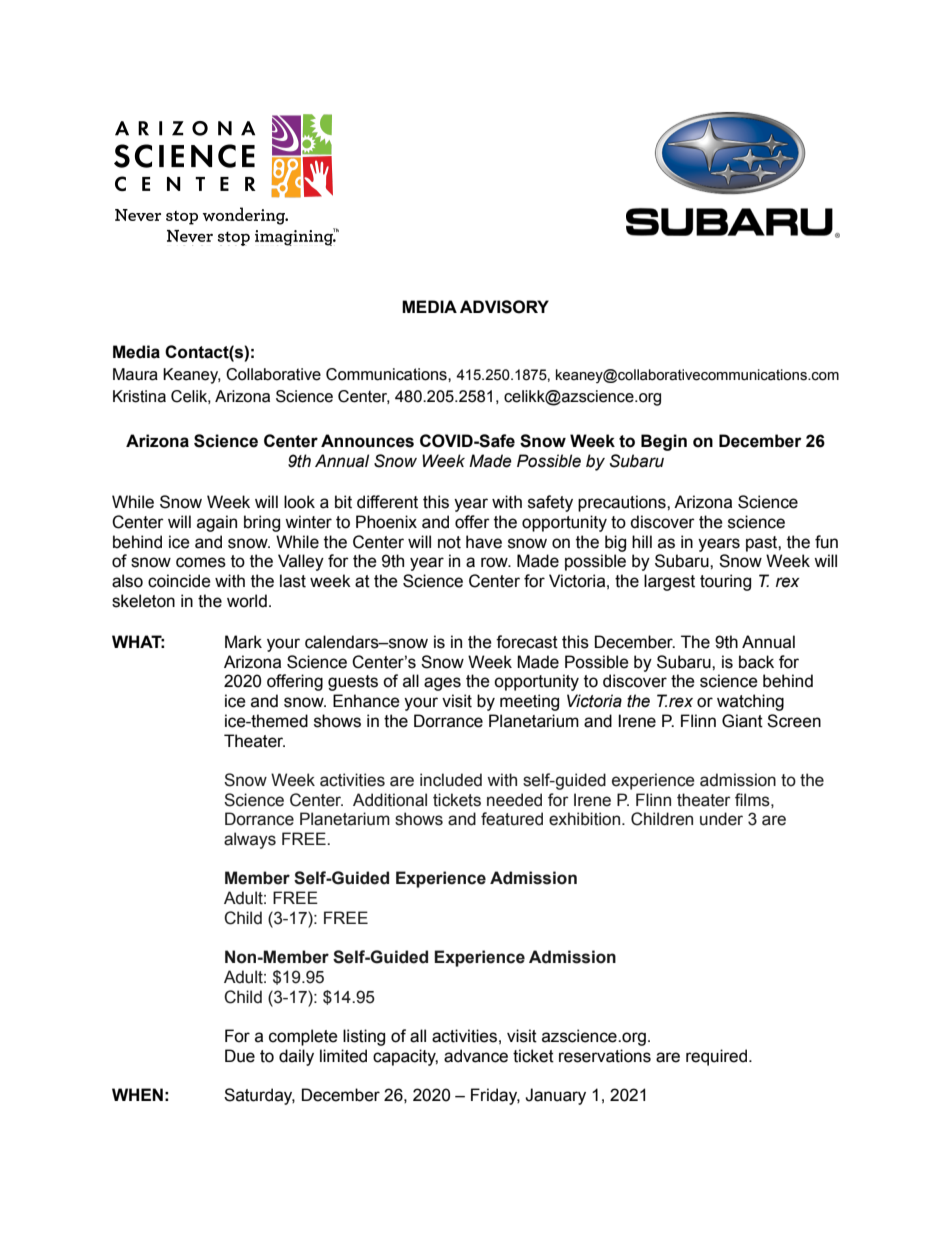 This screenshot has width=952, height=1233. What do you see at coordinates (750, 702) in the screenshot?
I see `watching` at bounding box center [750, 702].
